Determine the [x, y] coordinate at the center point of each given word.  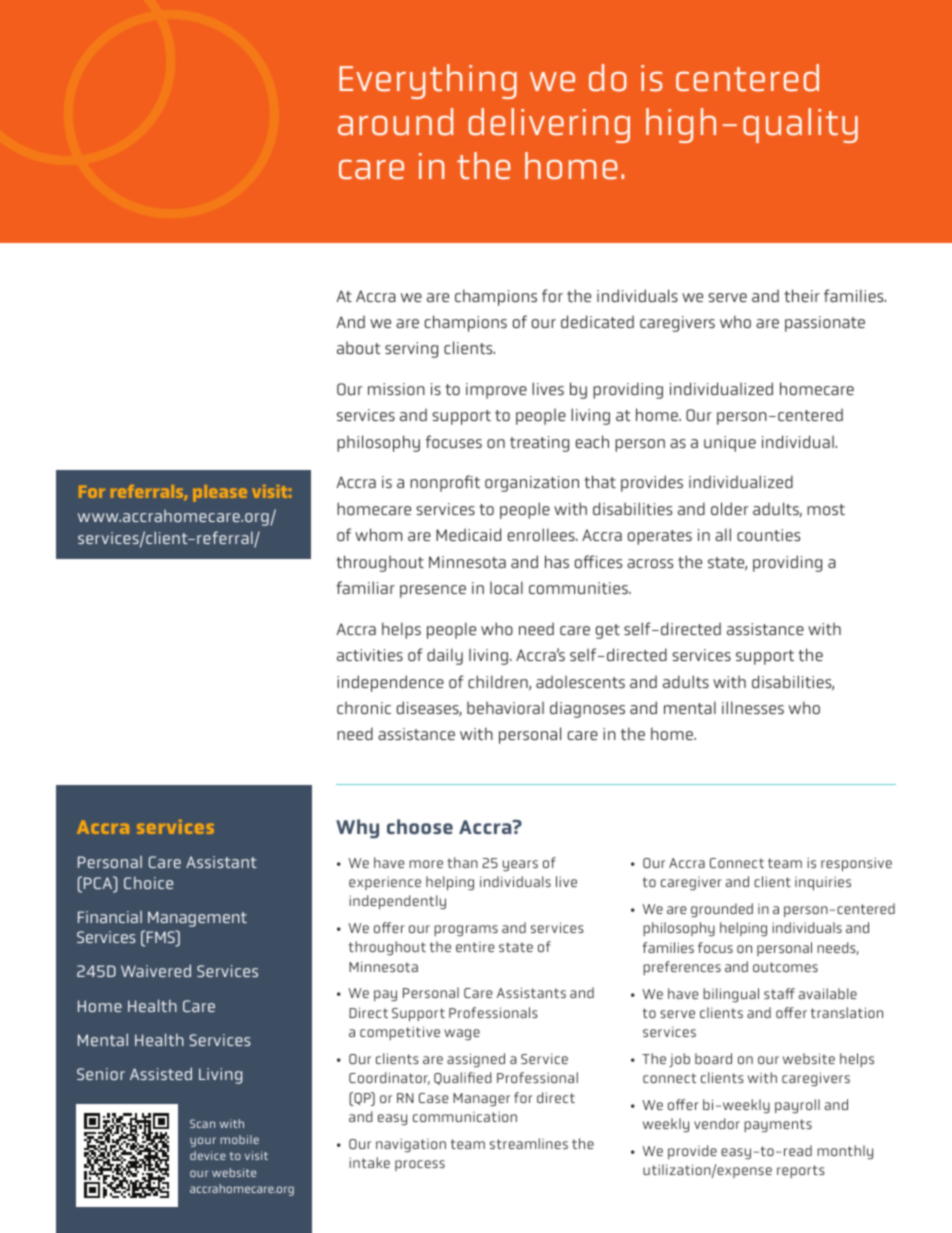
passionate [825, 324]
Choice [148, 883]
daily [445, 656]
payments [778, 1125]
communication [465, 1116]
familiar [365, 587]
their [802, 295]
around [395, 122]
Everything [428, 81]
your [203, 1142]
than [462, 862]
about [359, 347]
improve [496, 391]
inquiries [823, 883]
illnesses [753, 707]
